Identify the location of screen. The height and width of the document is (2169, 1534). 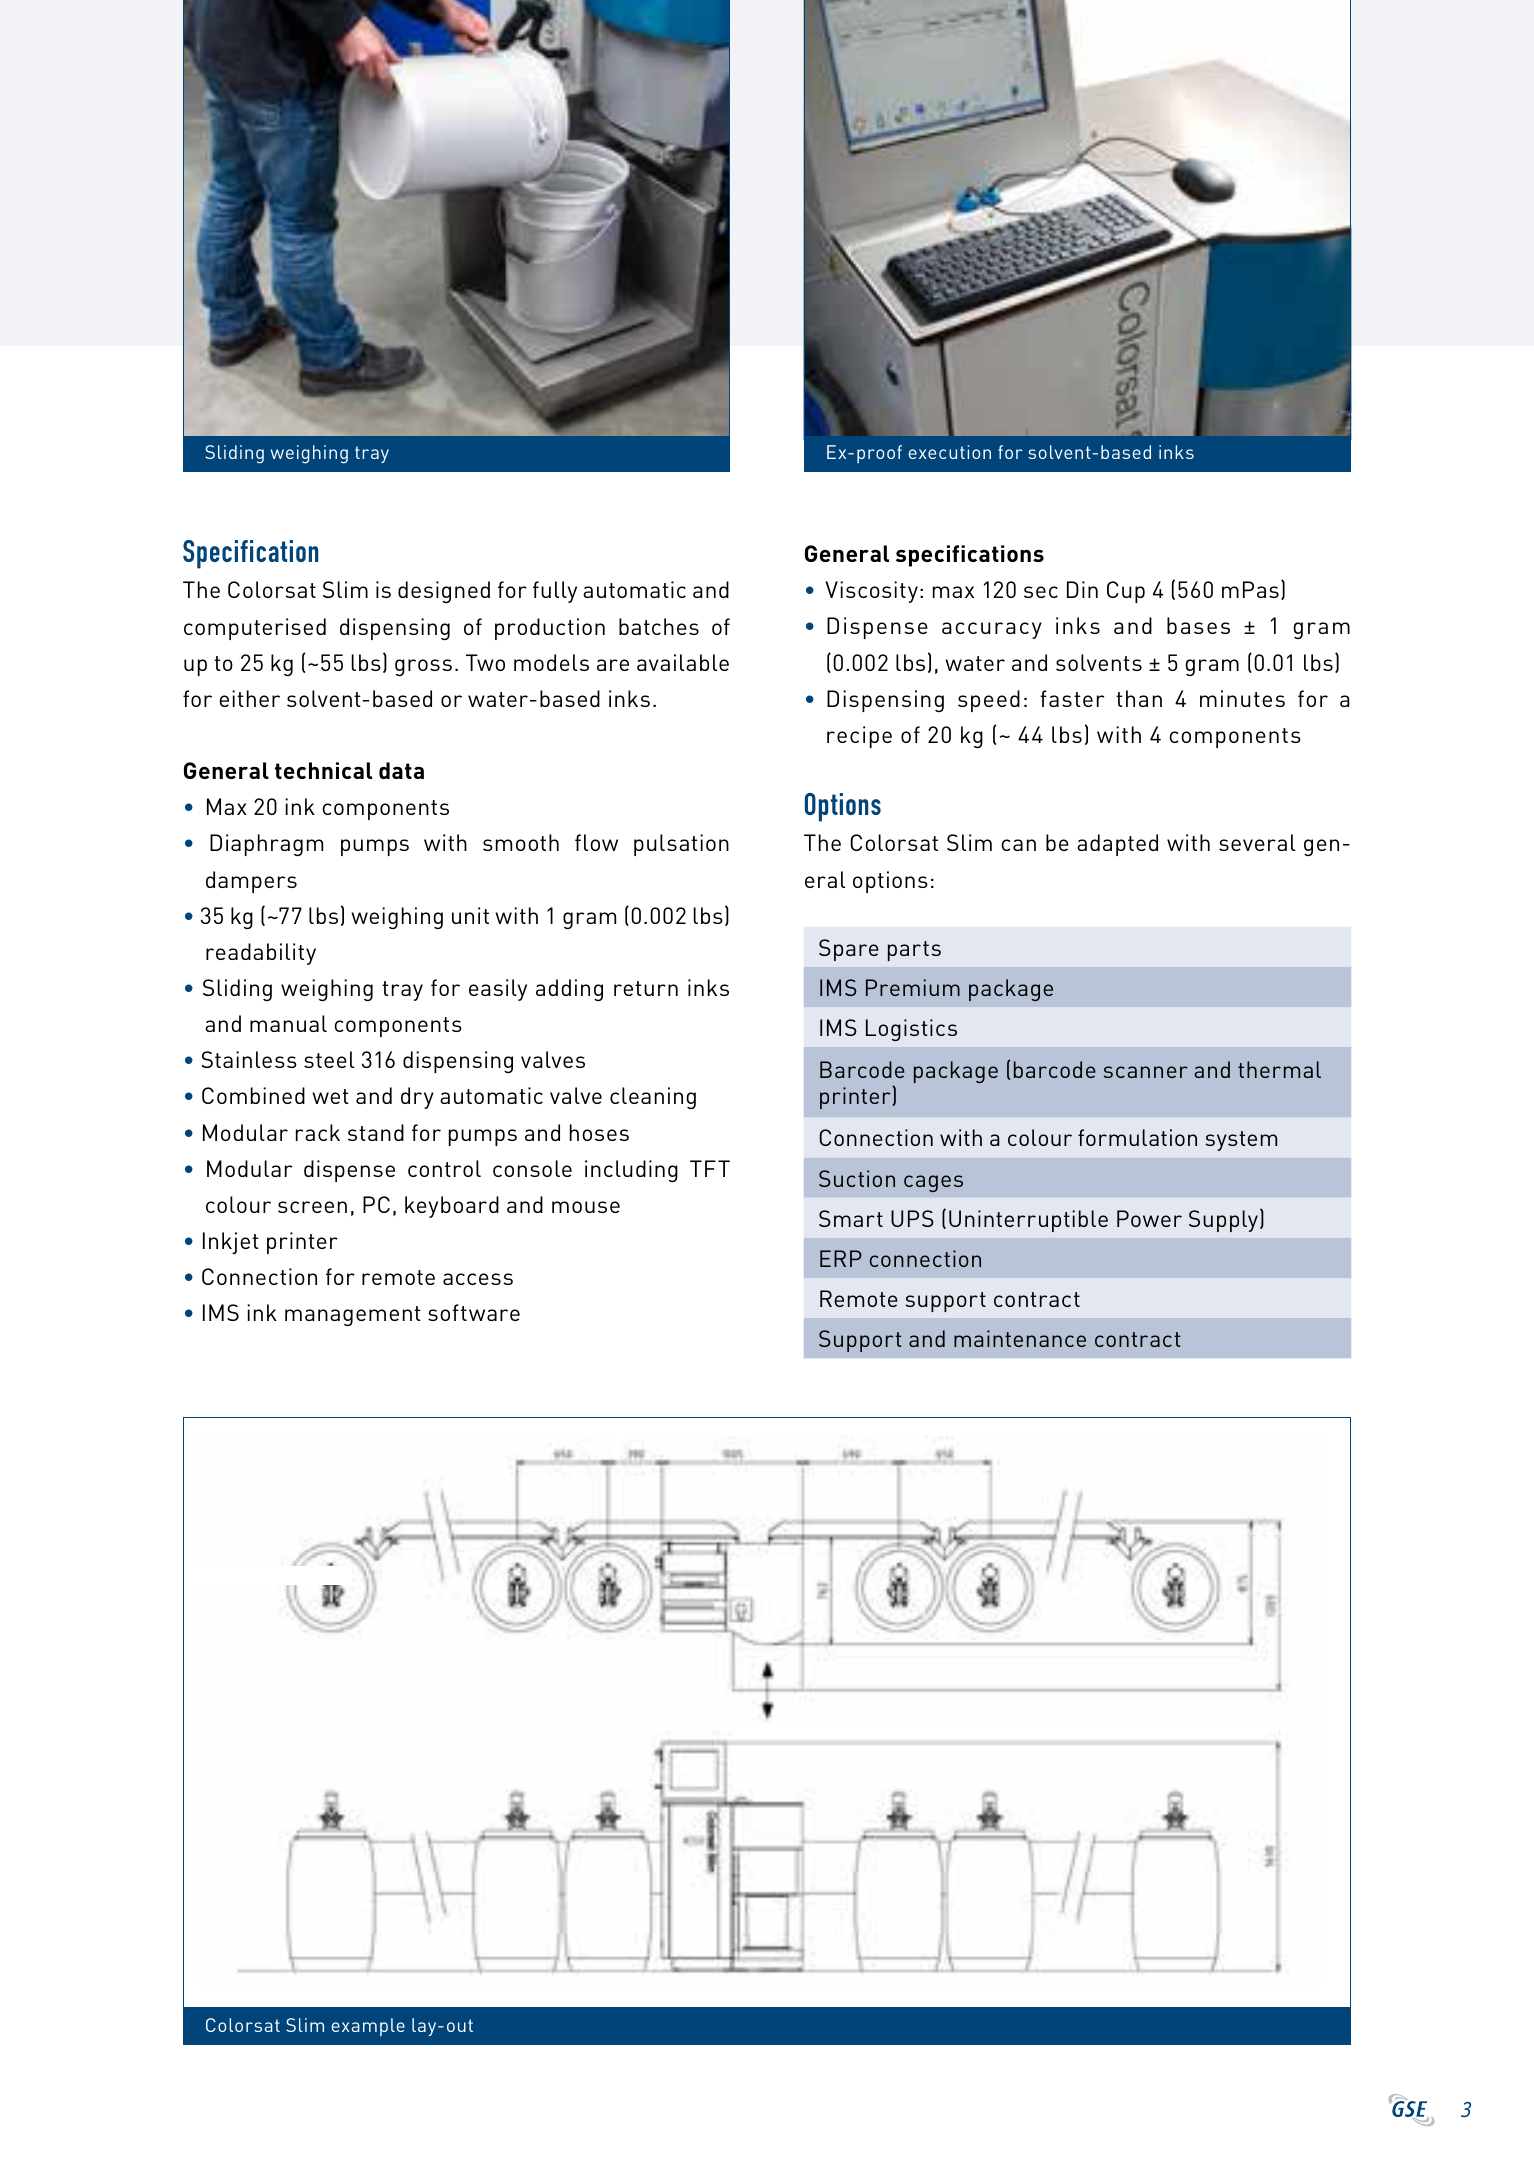
(312, 1207).
